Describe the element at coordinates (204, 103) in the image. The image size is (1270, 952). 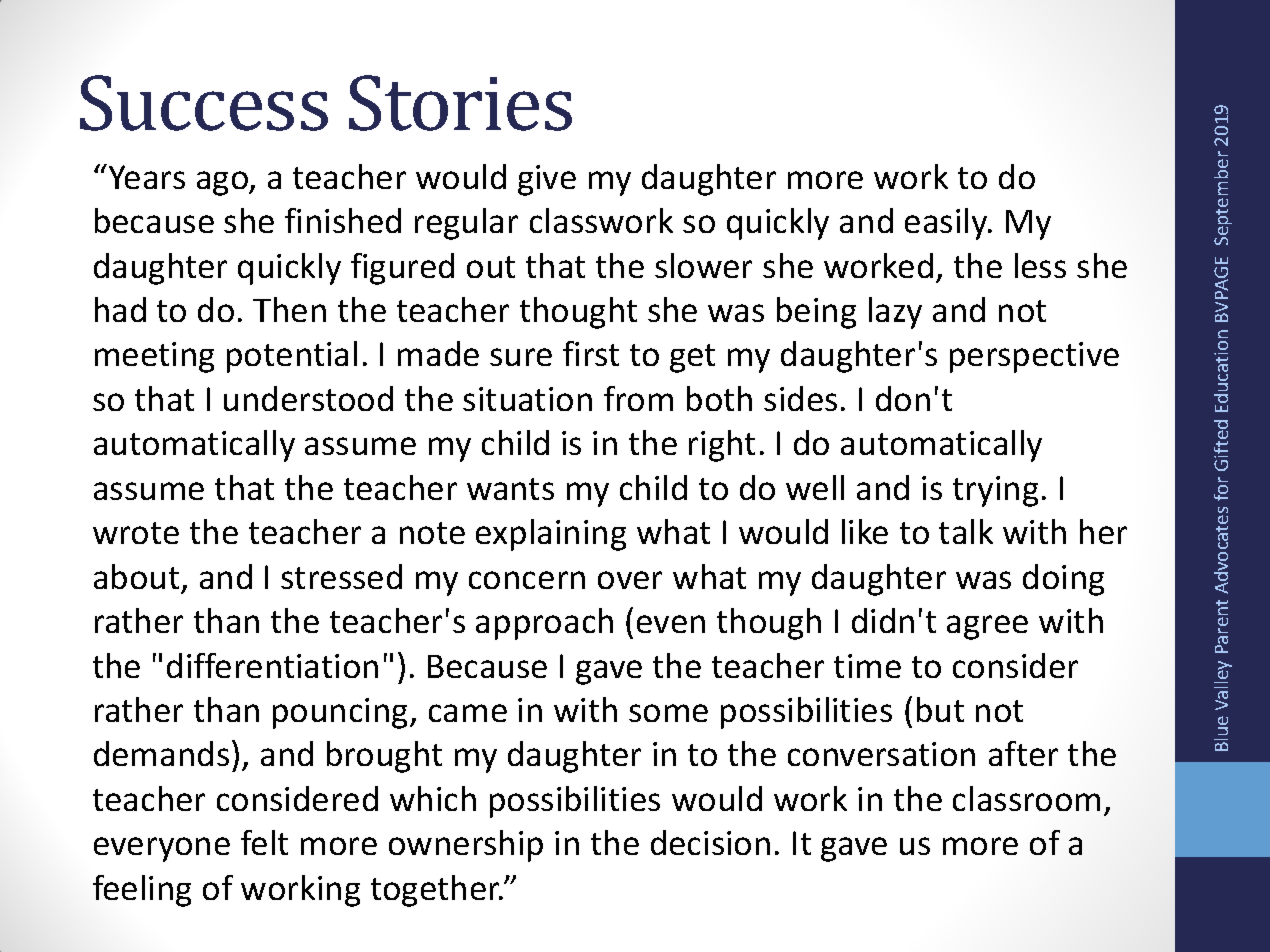
I see `Success` at that location.
